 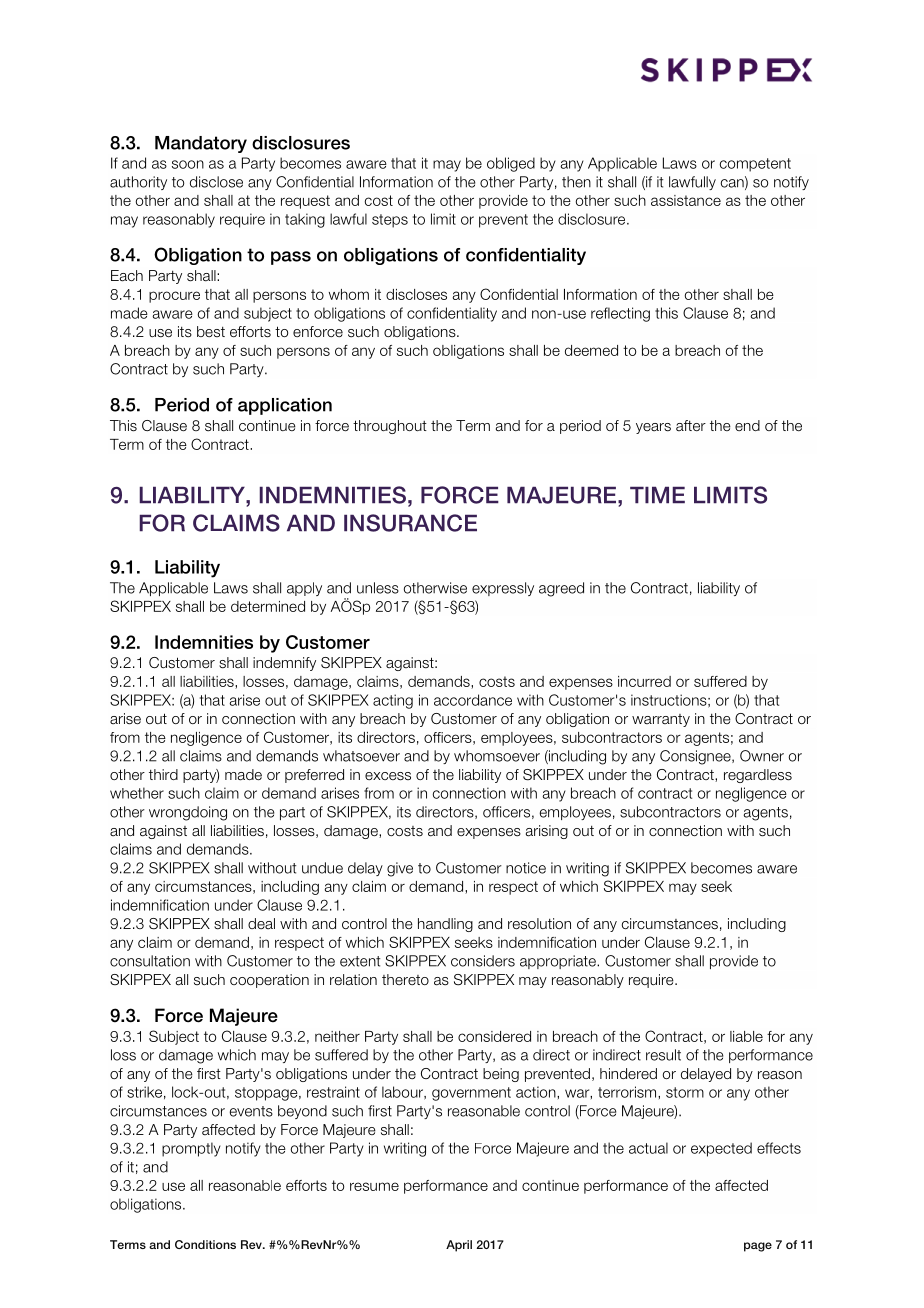 What do you see at coordinates (746, 1036) in the page?
I see `liable` at bounding box center [746, 1036].
